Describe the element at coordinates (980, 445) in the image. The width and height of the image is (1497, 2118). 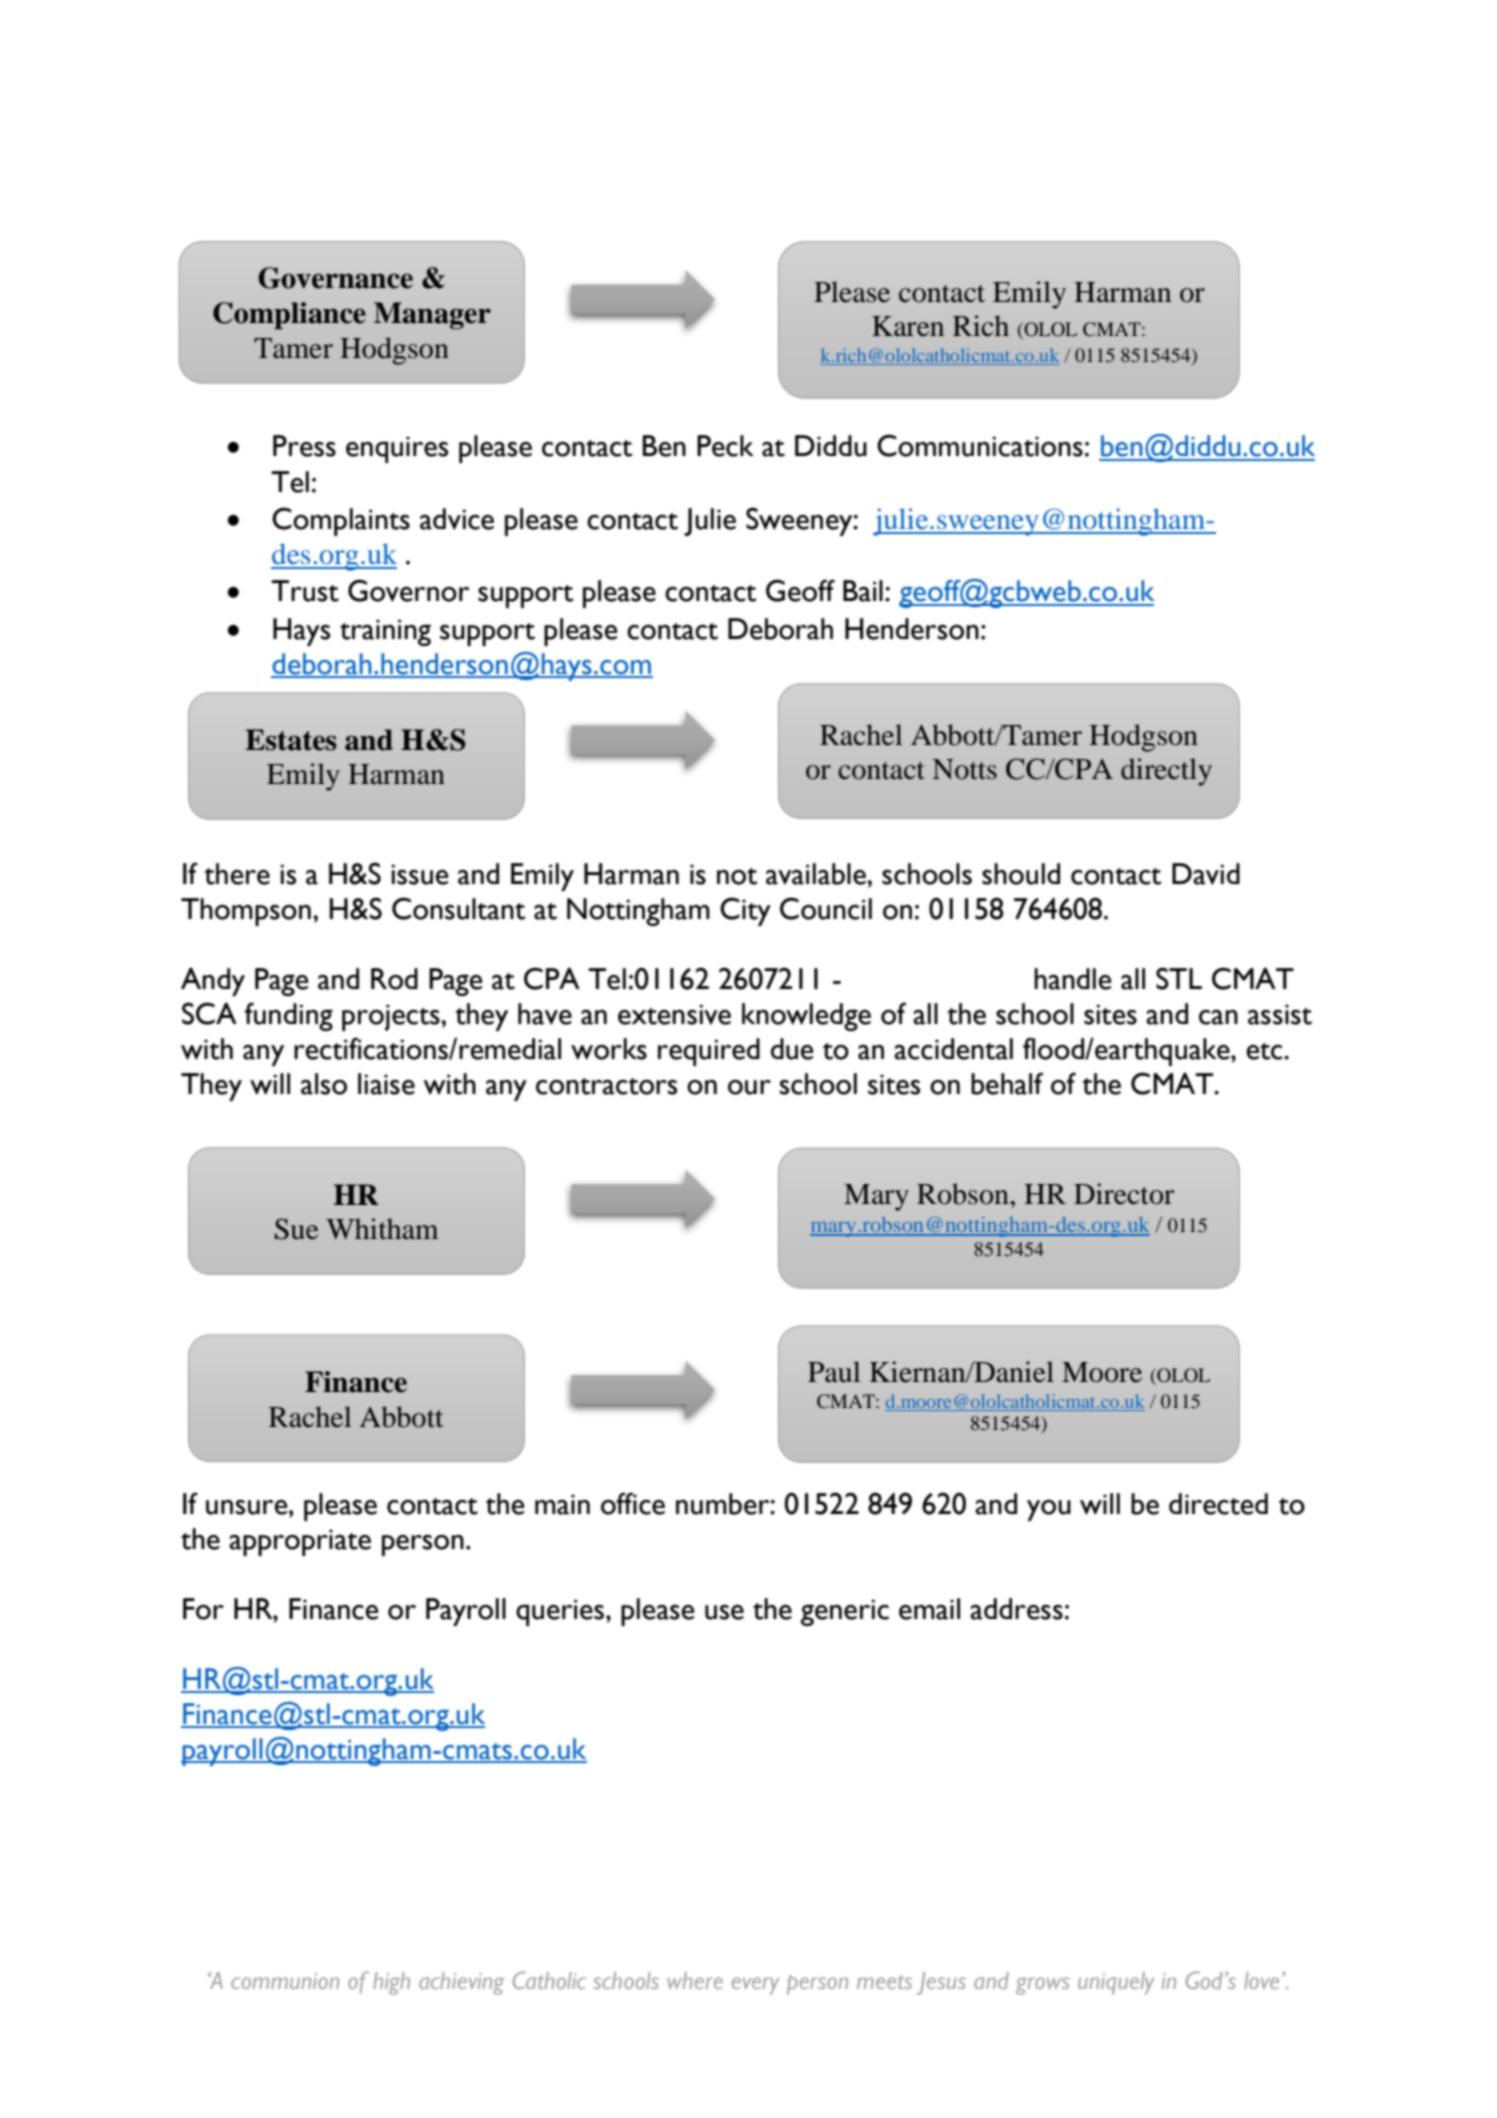
I see `Communications` at that location.
